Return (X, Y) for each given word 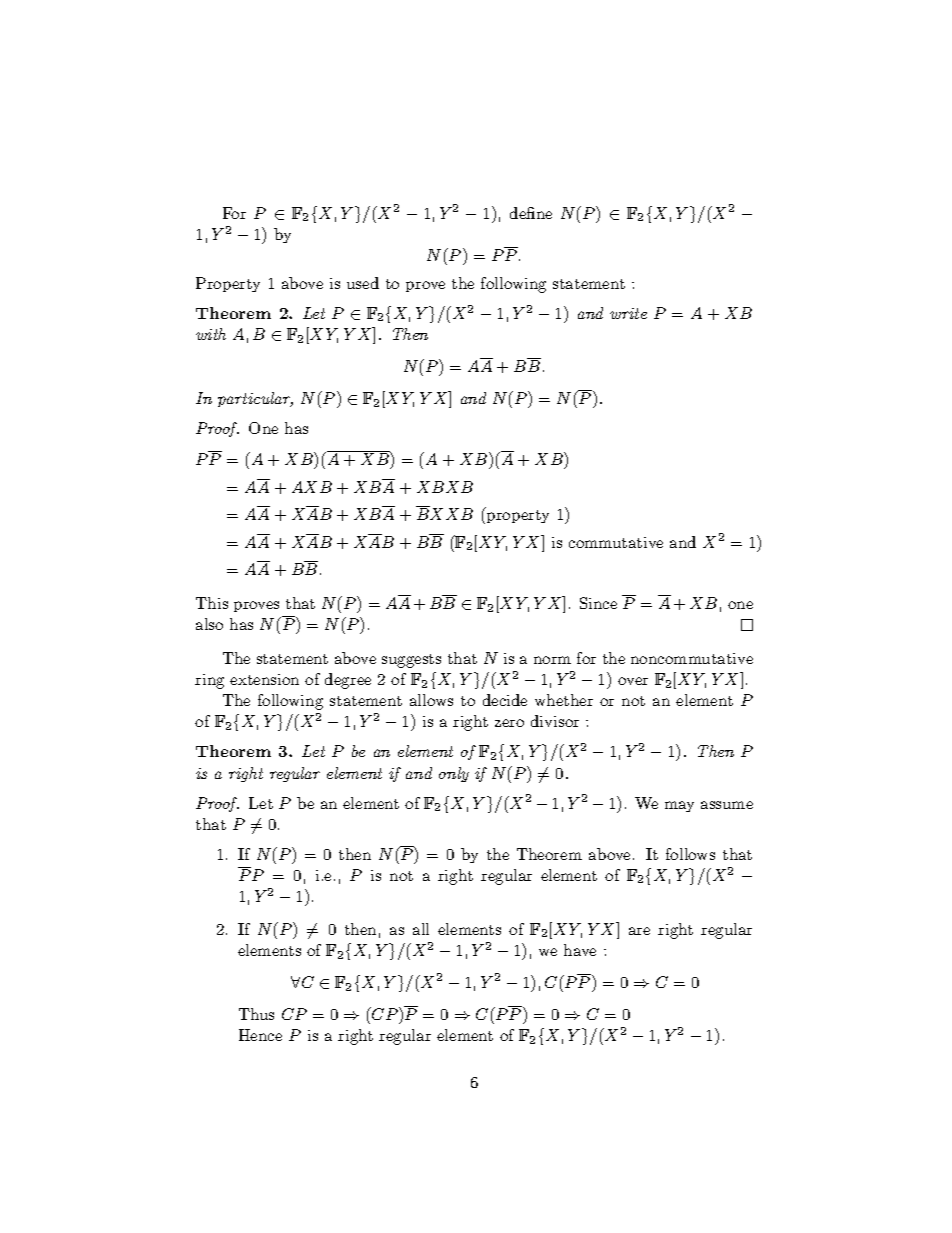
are (639, 931)
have (580, 950)
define (531, 213)
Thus (256, 1014)
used (363, 283)
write (628, 313)
